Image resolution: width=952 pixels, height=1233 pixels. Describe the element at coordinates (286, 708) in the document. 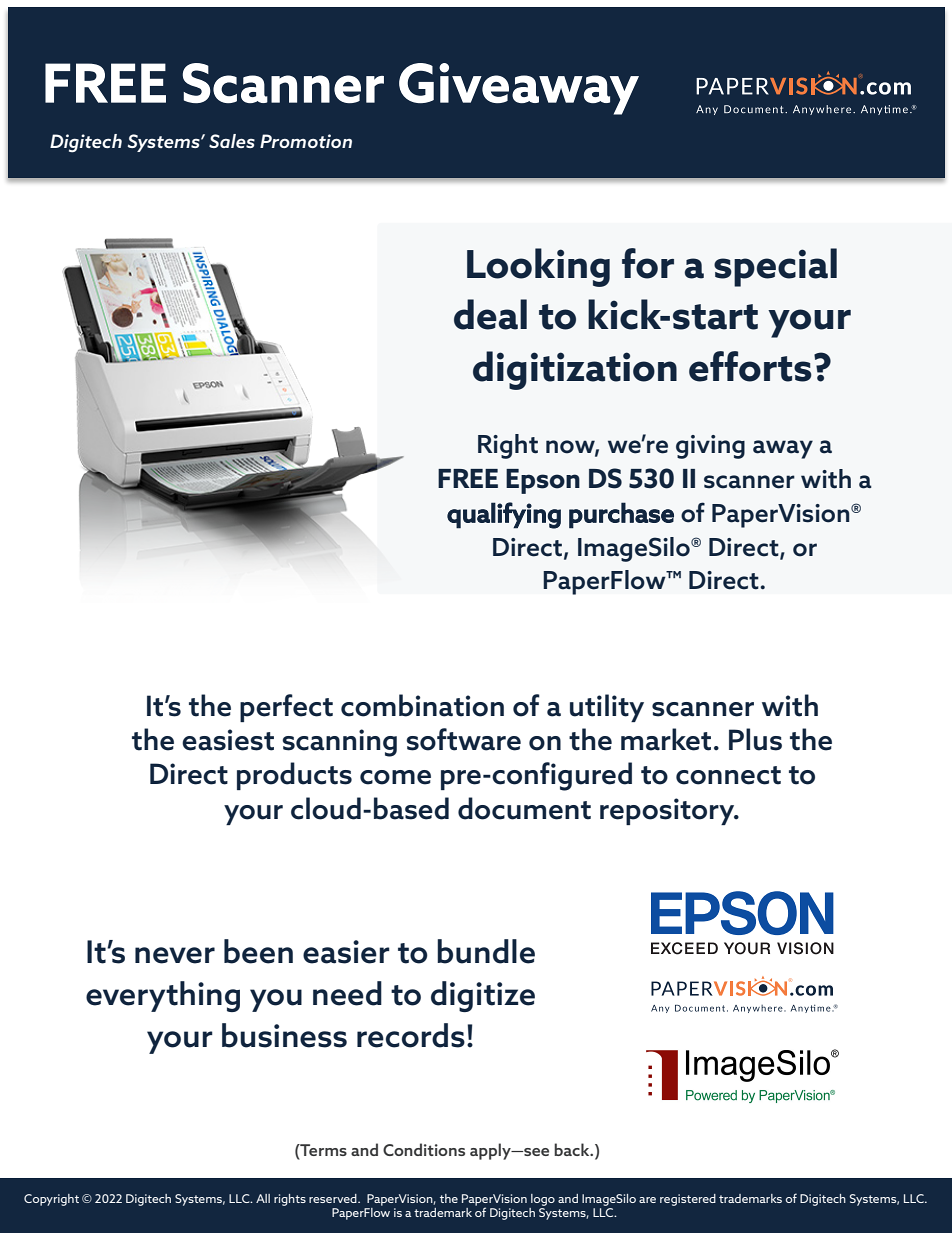

I see `perfect` at that location.
